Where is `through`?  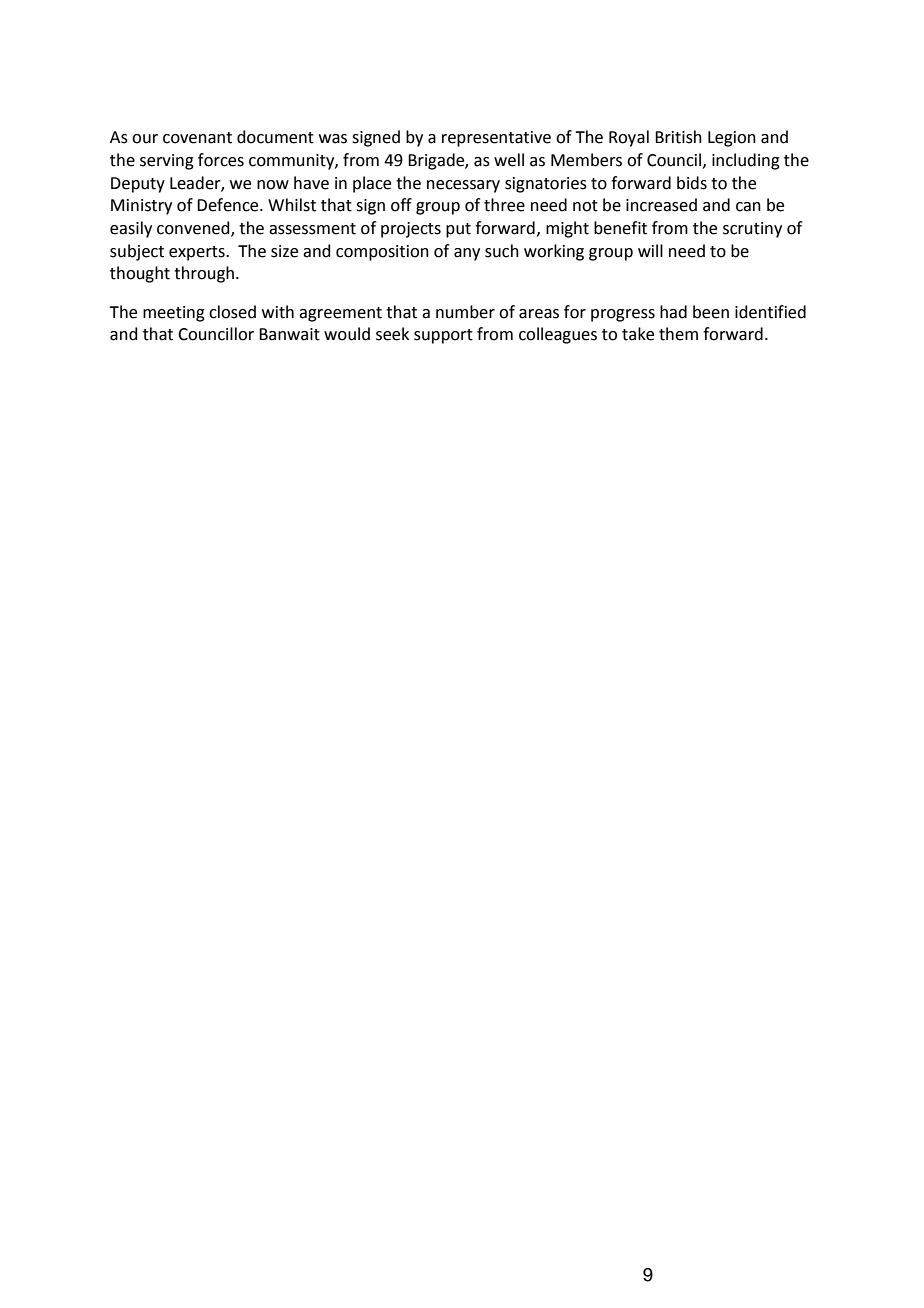 through is located at coordinates (204, 274).
